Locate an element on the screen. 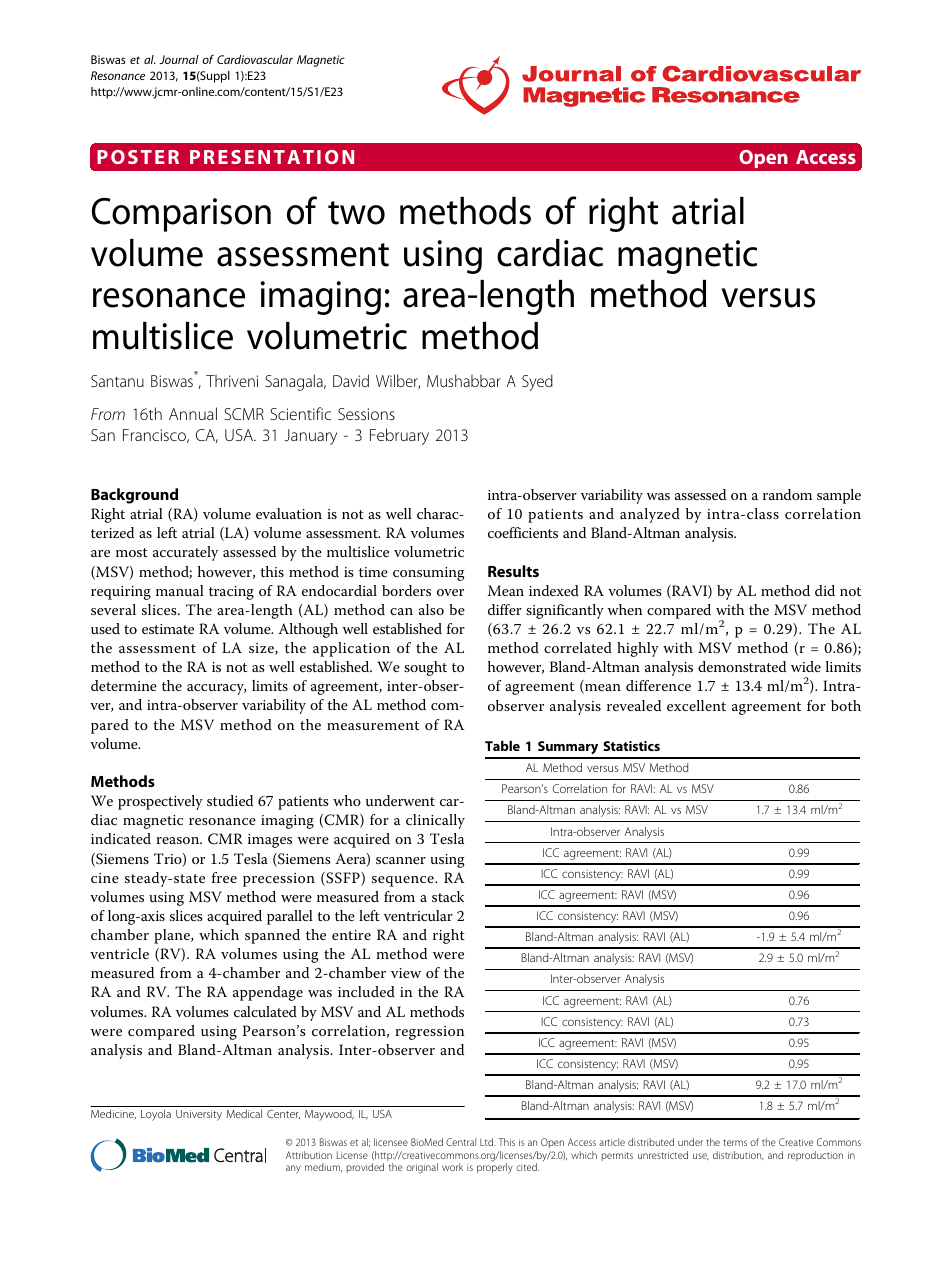  Annual is located at coordinates (193, 413).
